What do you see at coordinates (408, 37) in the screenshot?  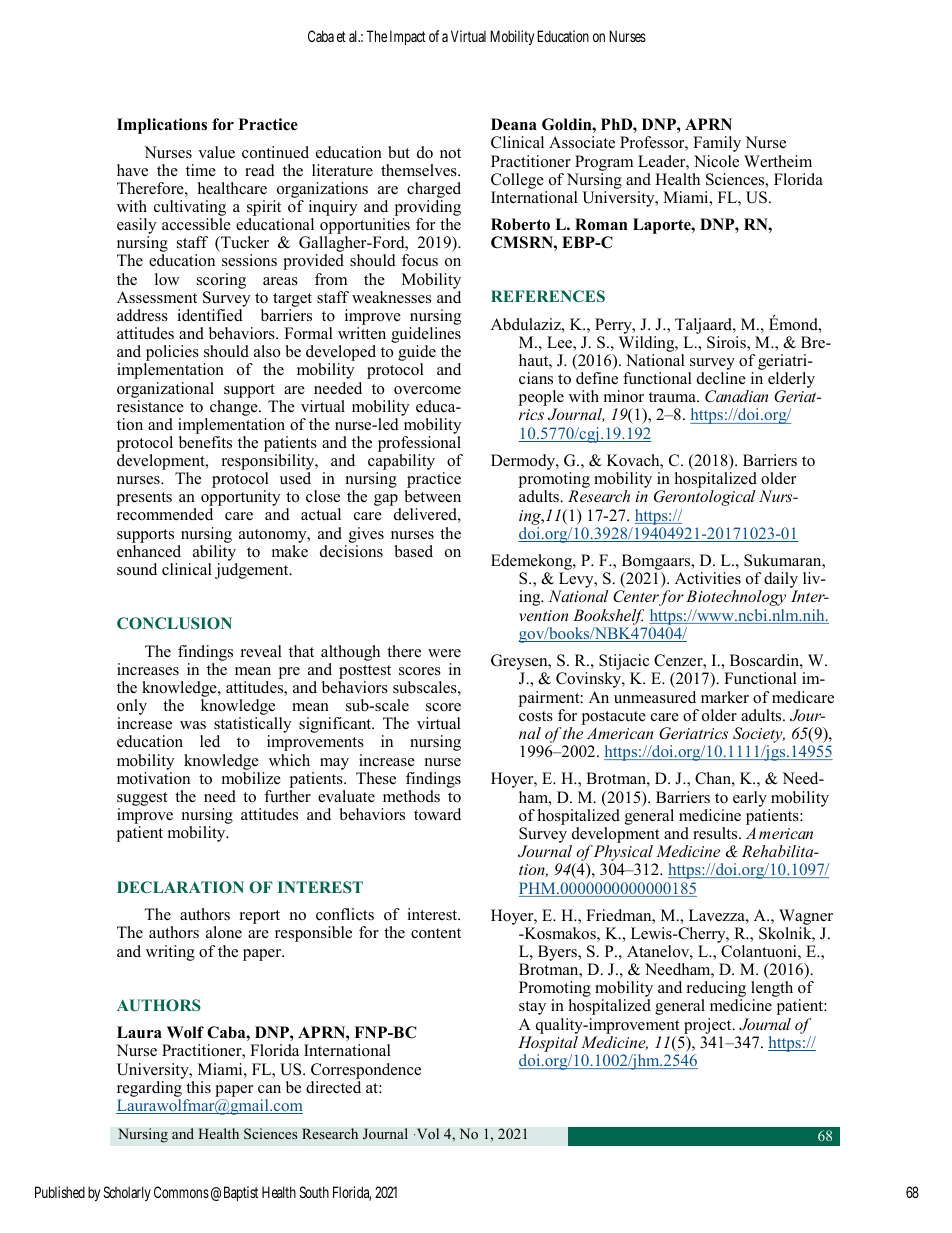 I see `Impact` at bounding box center [408, 37].
